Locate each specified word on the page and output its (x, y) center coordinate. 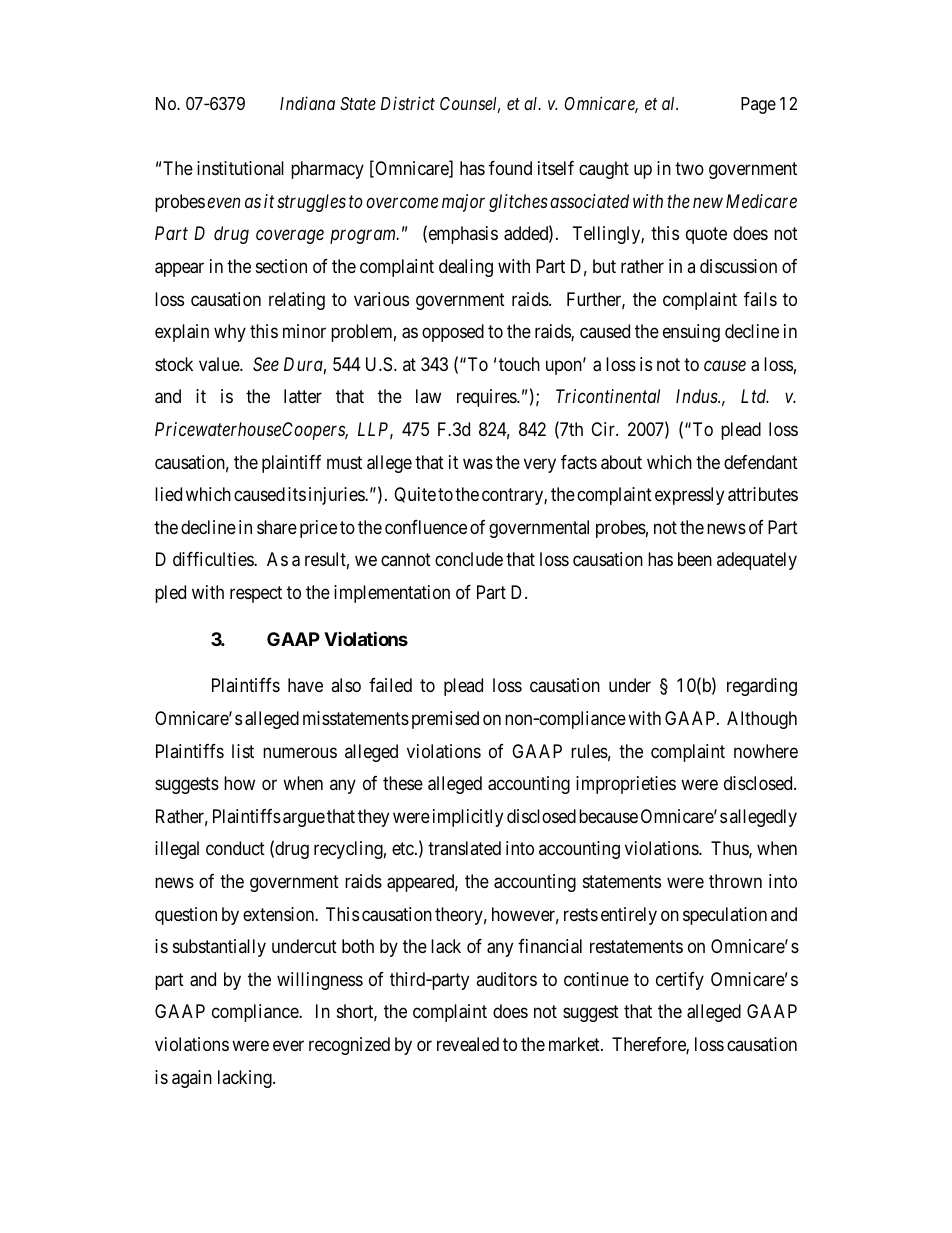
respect (256, 594)
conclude (469, 559)
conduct (235, 848)
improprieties (626, 785)
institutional (240, 168)
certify (680, 981)
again (192, 1079)
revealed (468, 1044)
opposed (453, 333)
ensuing (691, 333)
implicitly (468, 818)
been (695, 559)
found (510, 168)
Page (758, 105)
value (220, 364)
